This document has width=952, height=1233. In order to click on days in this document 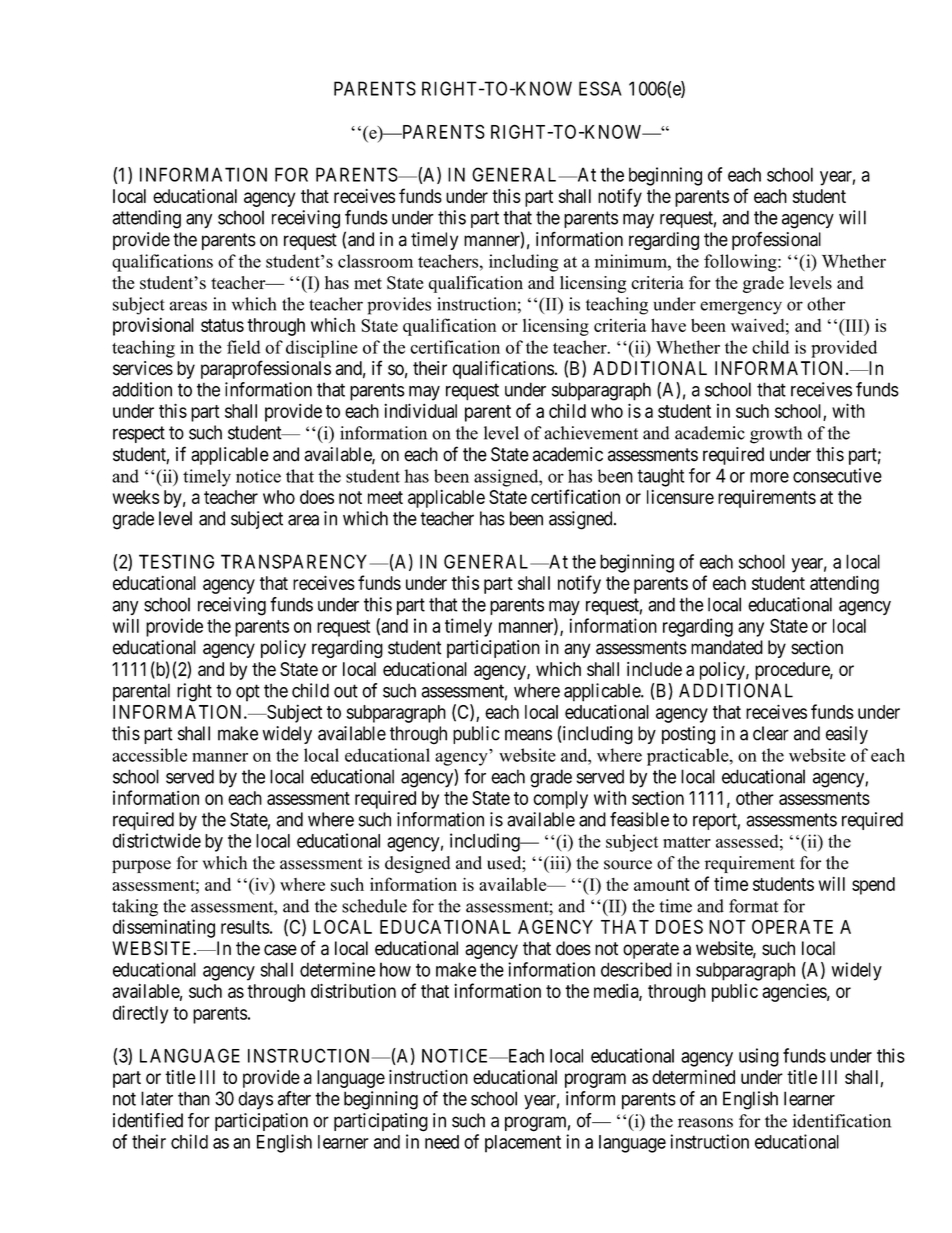, I will do `click(255, 1100)`.
